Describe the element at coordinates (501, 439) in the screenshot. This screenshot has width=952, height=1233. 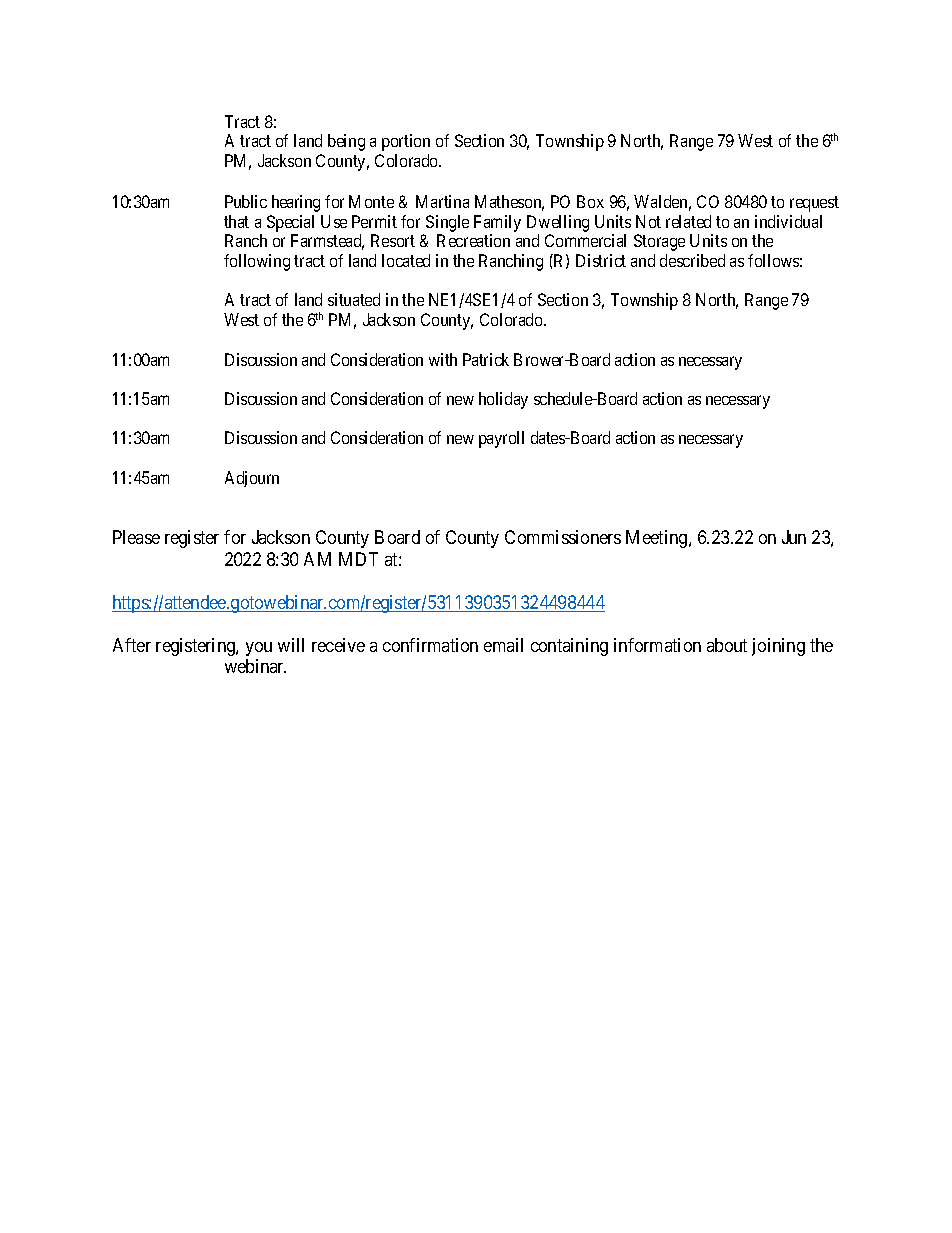
I see `payroll` at that location.
